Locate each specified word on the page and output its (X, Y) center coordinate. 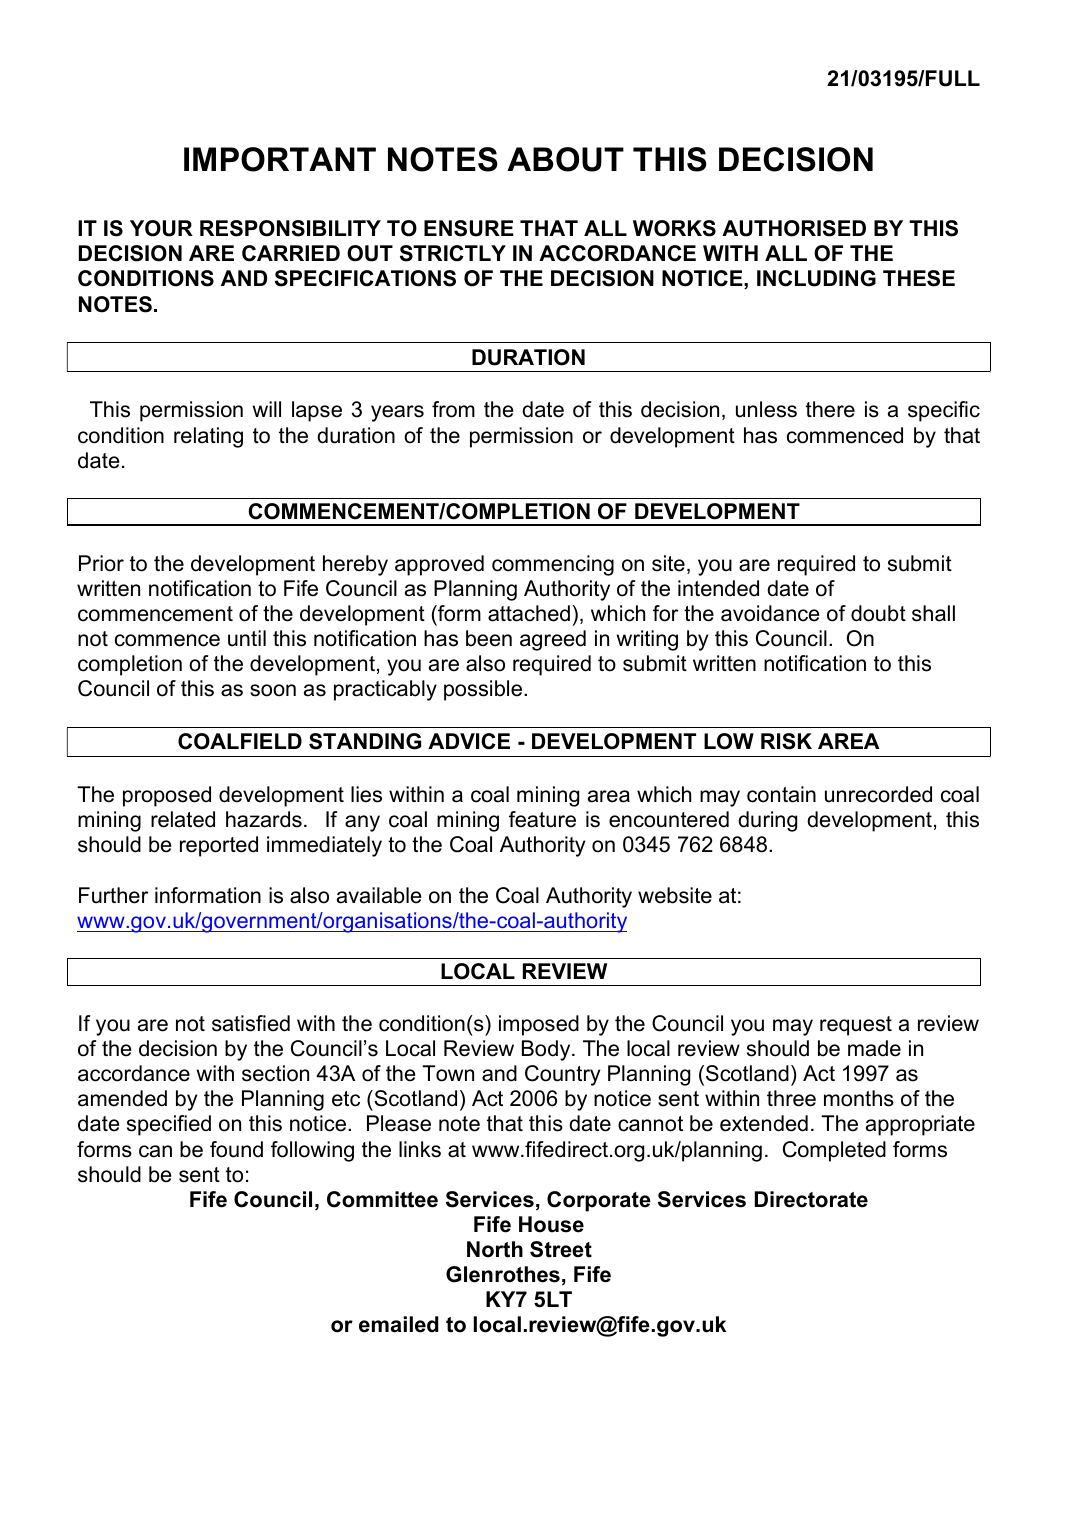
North (495, 1249)
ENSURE (469, 228)
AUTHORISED (794, 228)
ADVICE (469, 741)
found (236, 1149)
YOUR (161, 228)
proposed (167, 796)
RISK (786, 741)
